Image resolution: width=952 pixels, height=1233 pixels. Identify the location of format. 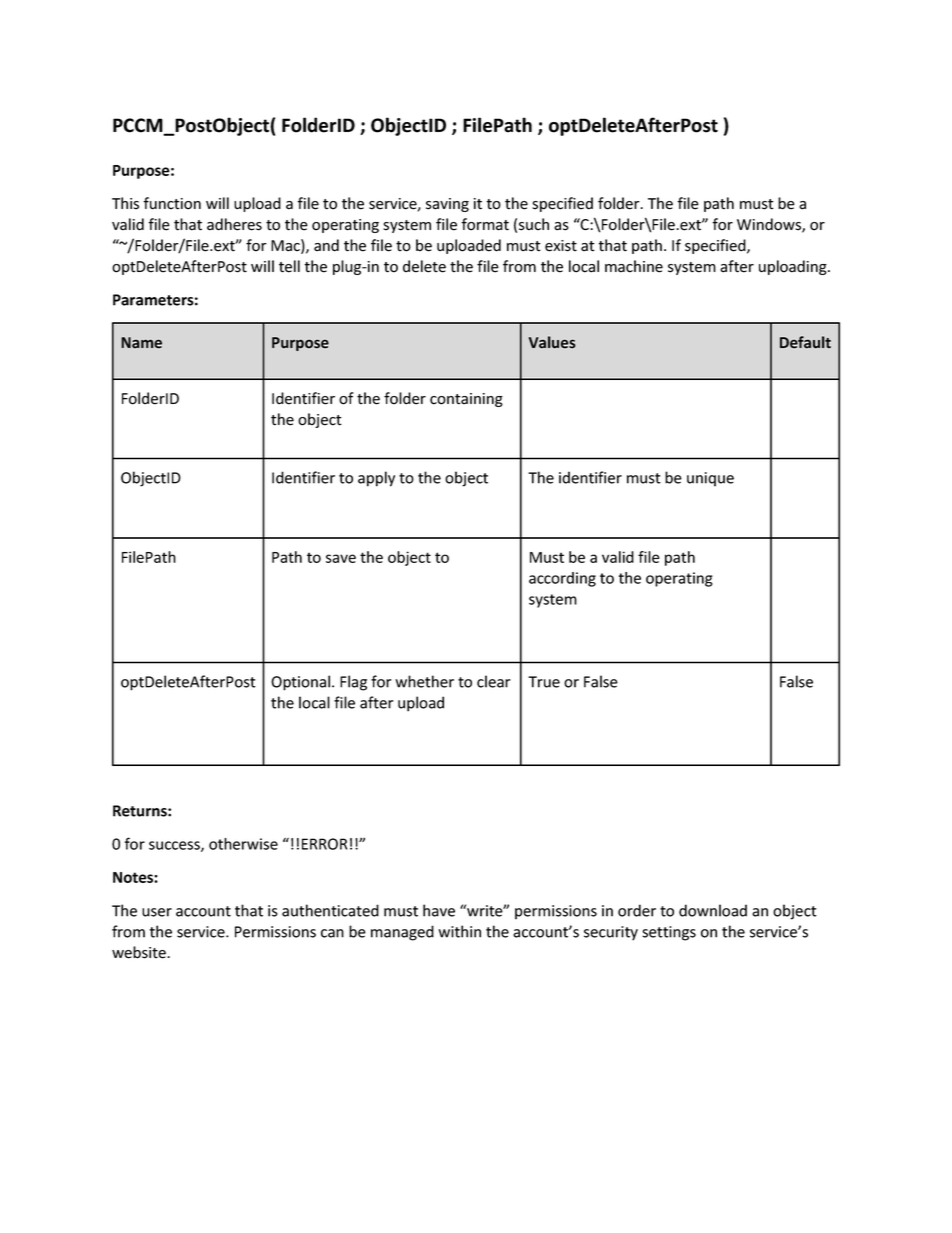
(485, 224).
